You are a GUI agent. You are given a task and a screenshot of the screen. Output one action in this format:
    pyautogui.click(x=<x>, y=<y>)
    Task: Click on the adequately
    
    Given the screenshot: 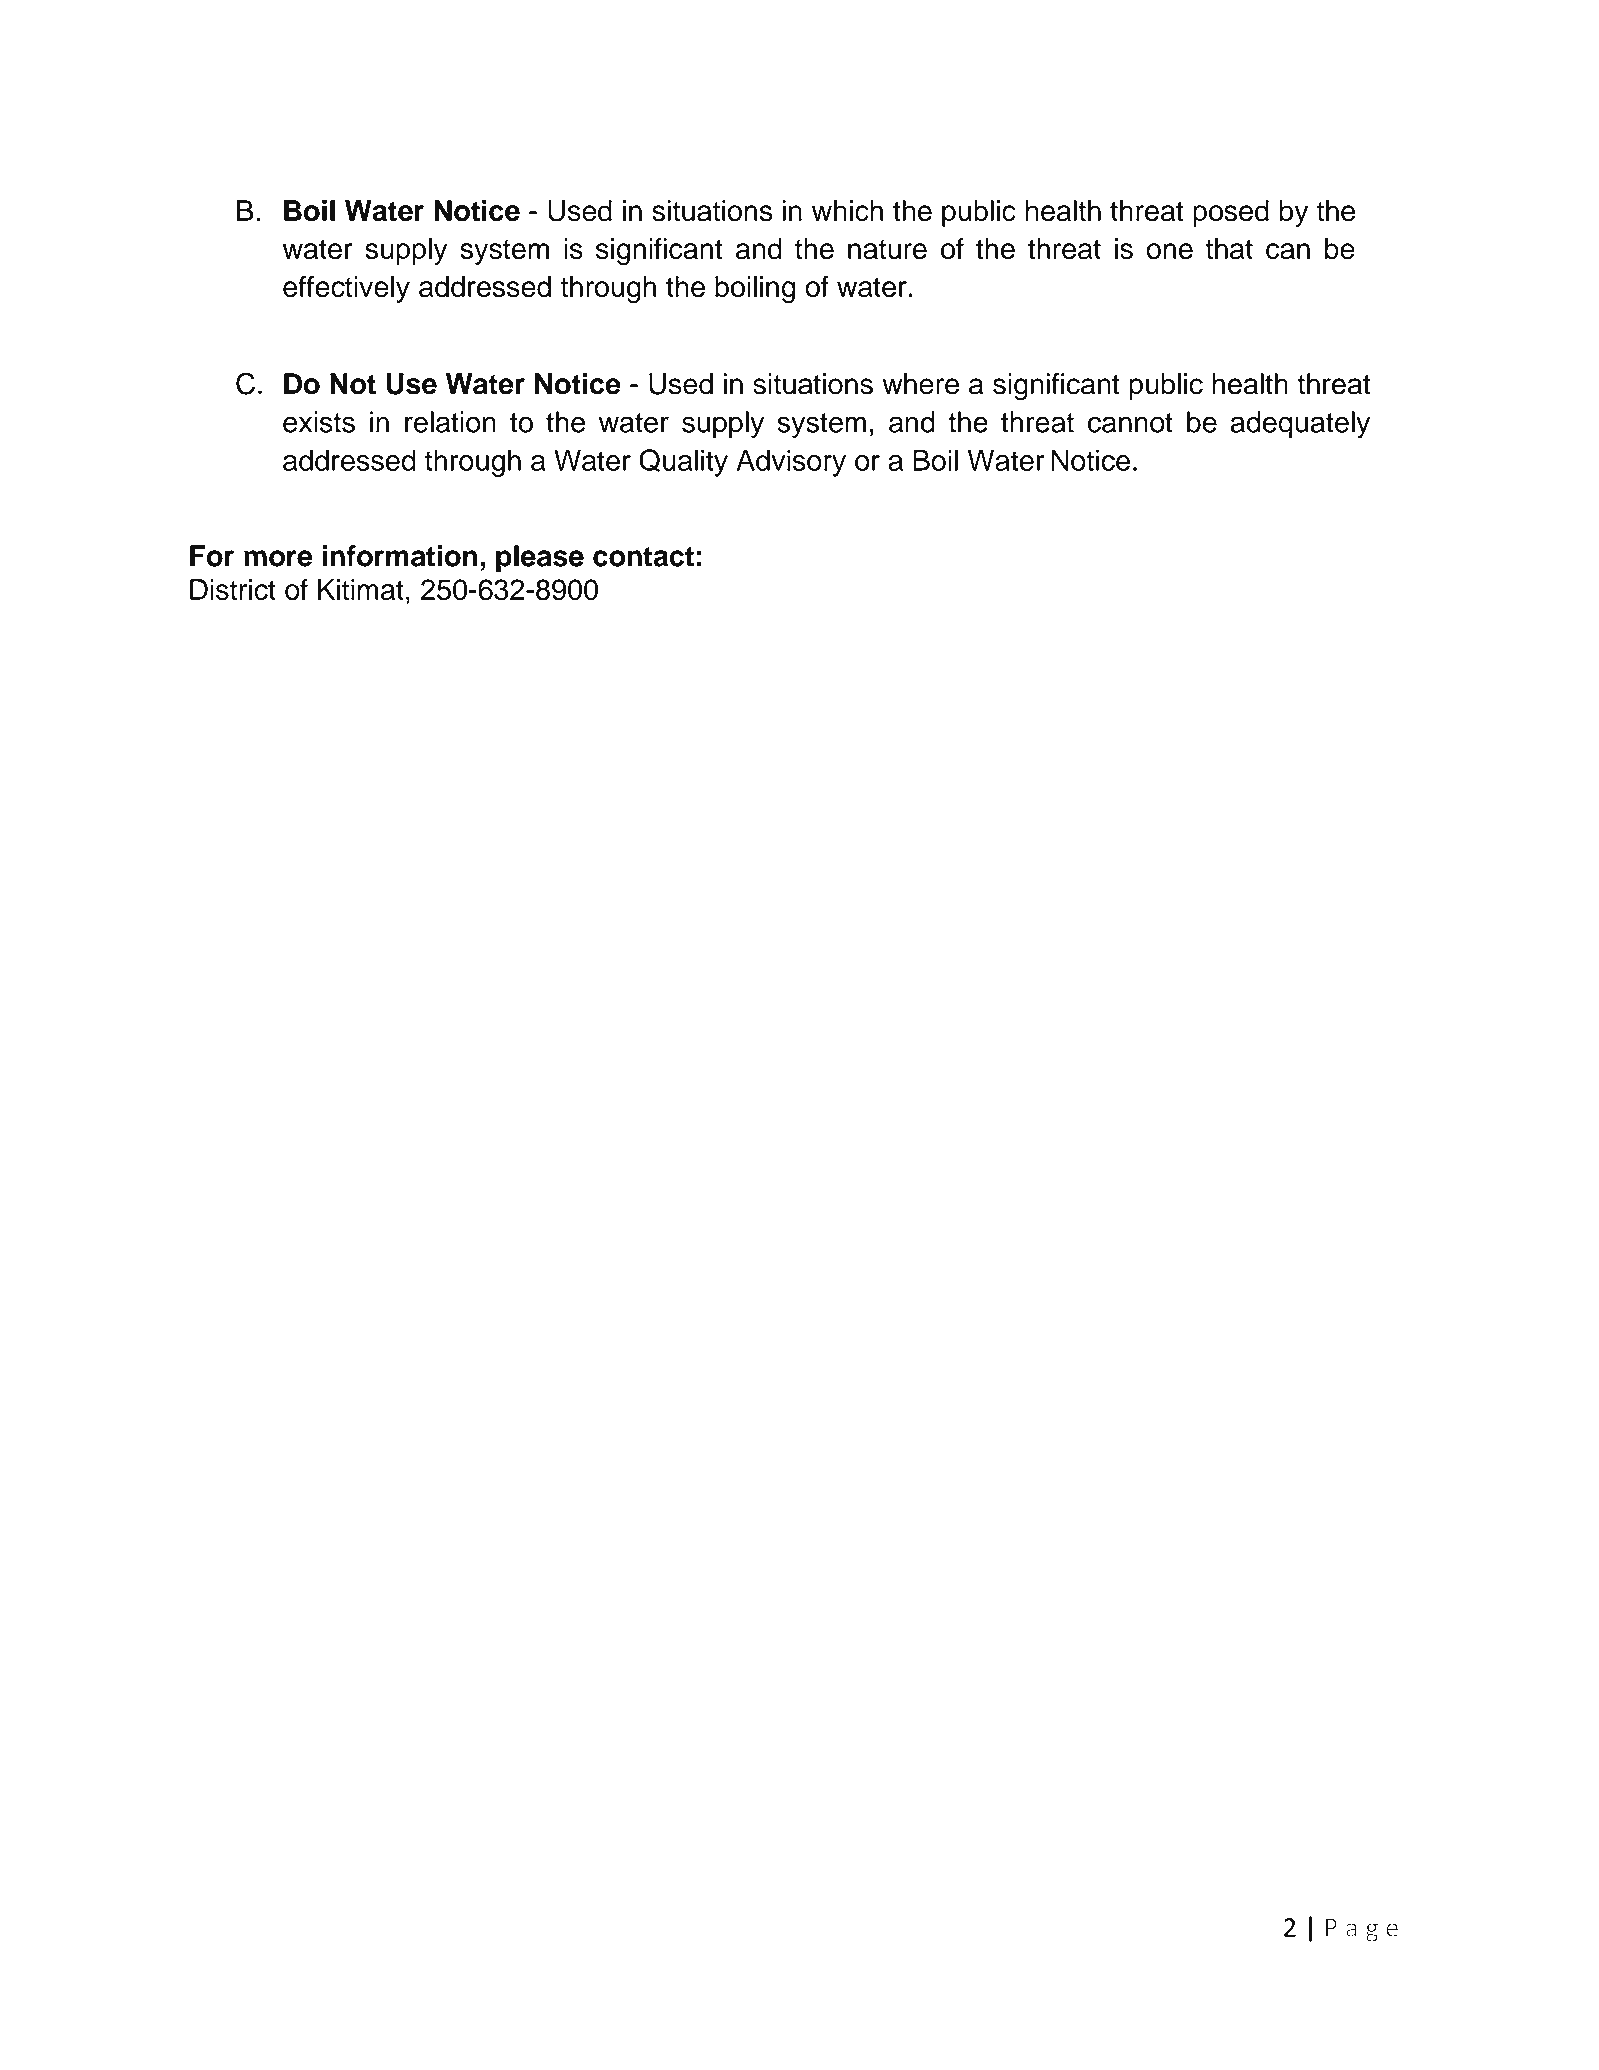 What is the action you would take?
    pyautogui.click(x=1300, y=425)
